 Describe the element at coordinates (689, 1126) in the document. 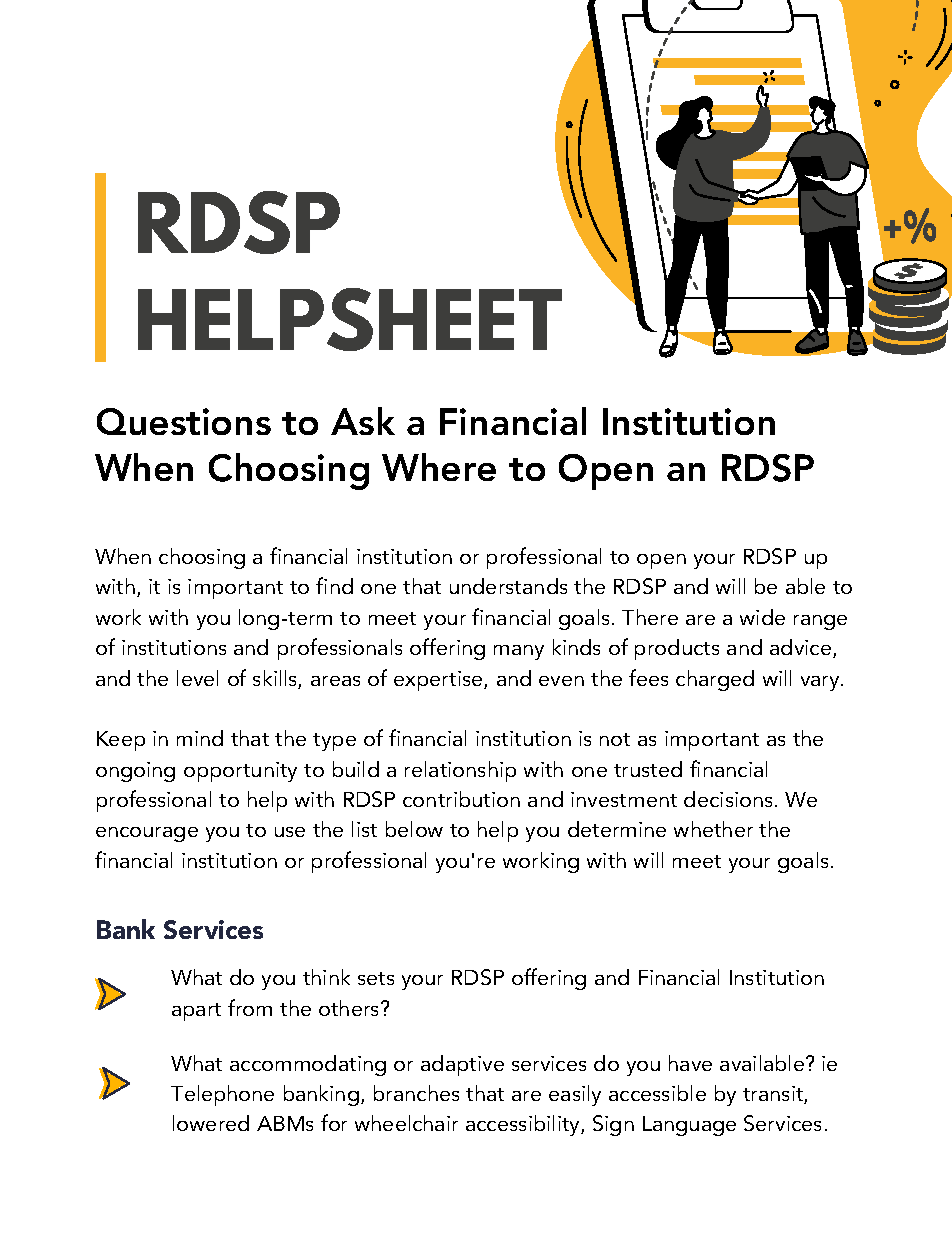

I see `Language` at that location.
